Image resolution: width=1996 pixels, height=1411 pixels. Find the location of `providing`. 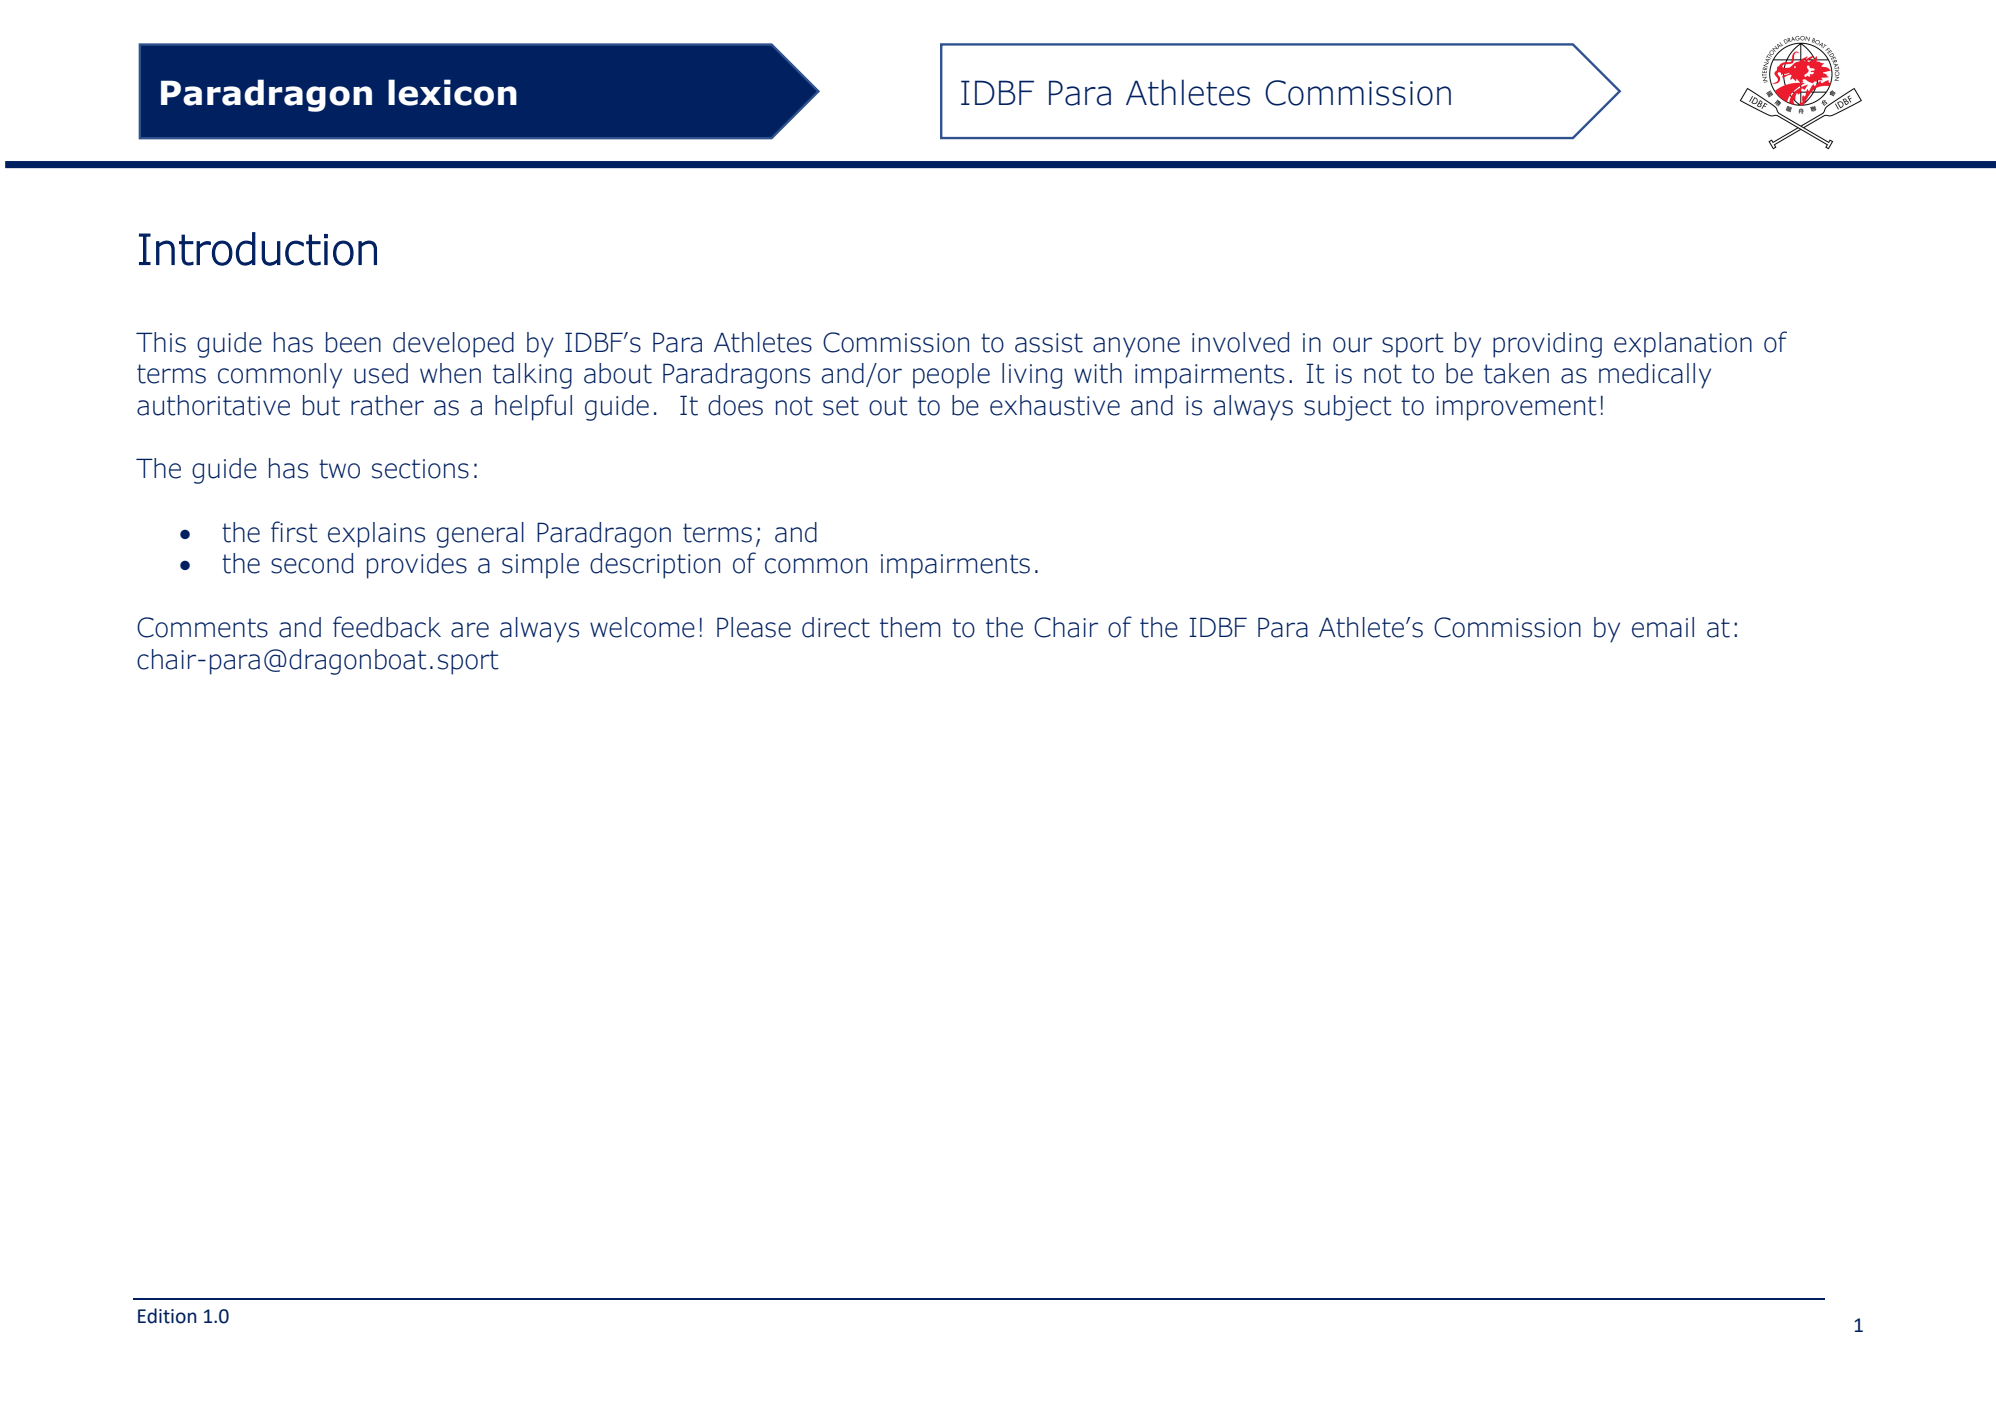

providing is located at coordinates (1547, 345).
